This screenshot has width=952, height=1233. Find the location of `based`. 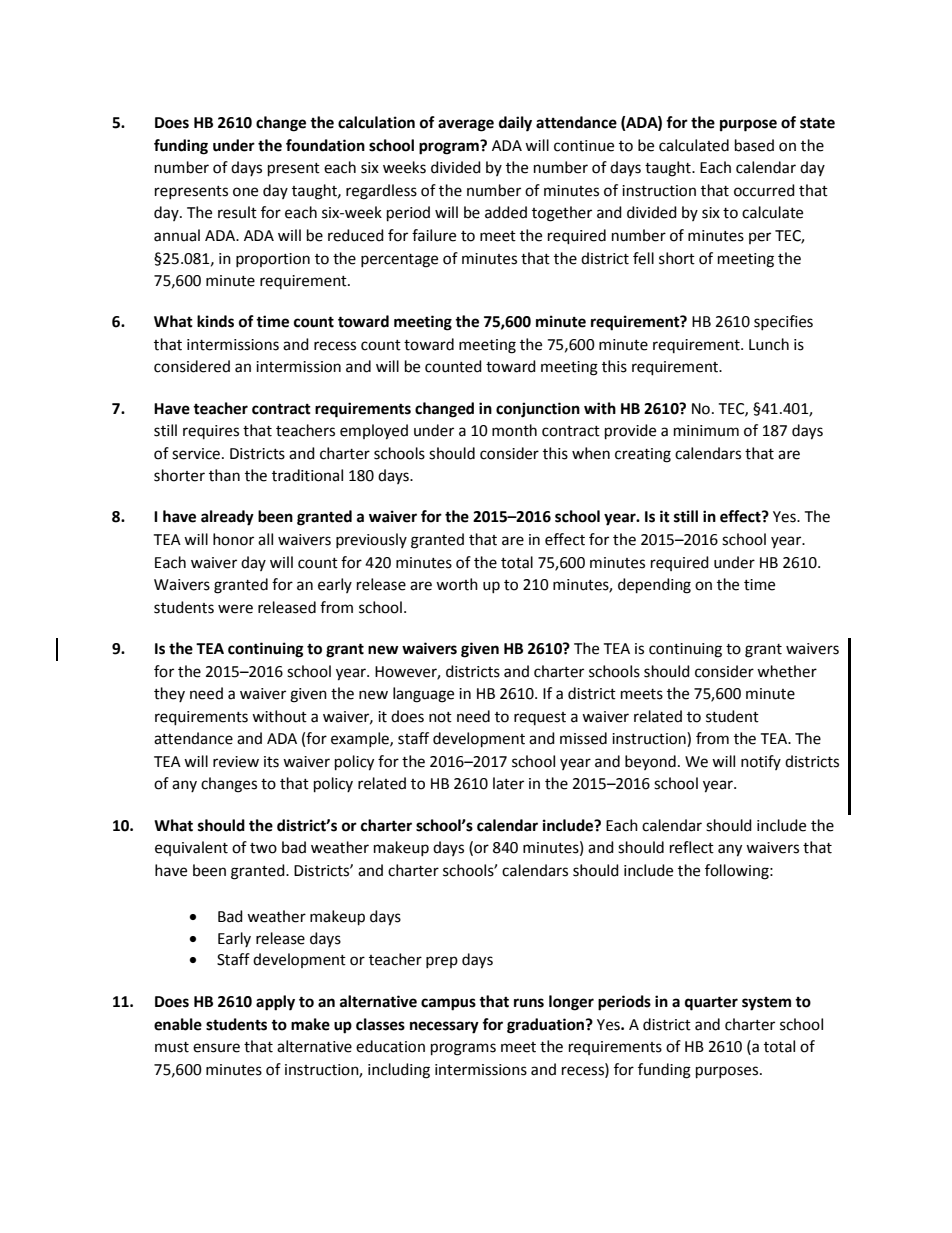

based is located at coordinates (754, 145).
